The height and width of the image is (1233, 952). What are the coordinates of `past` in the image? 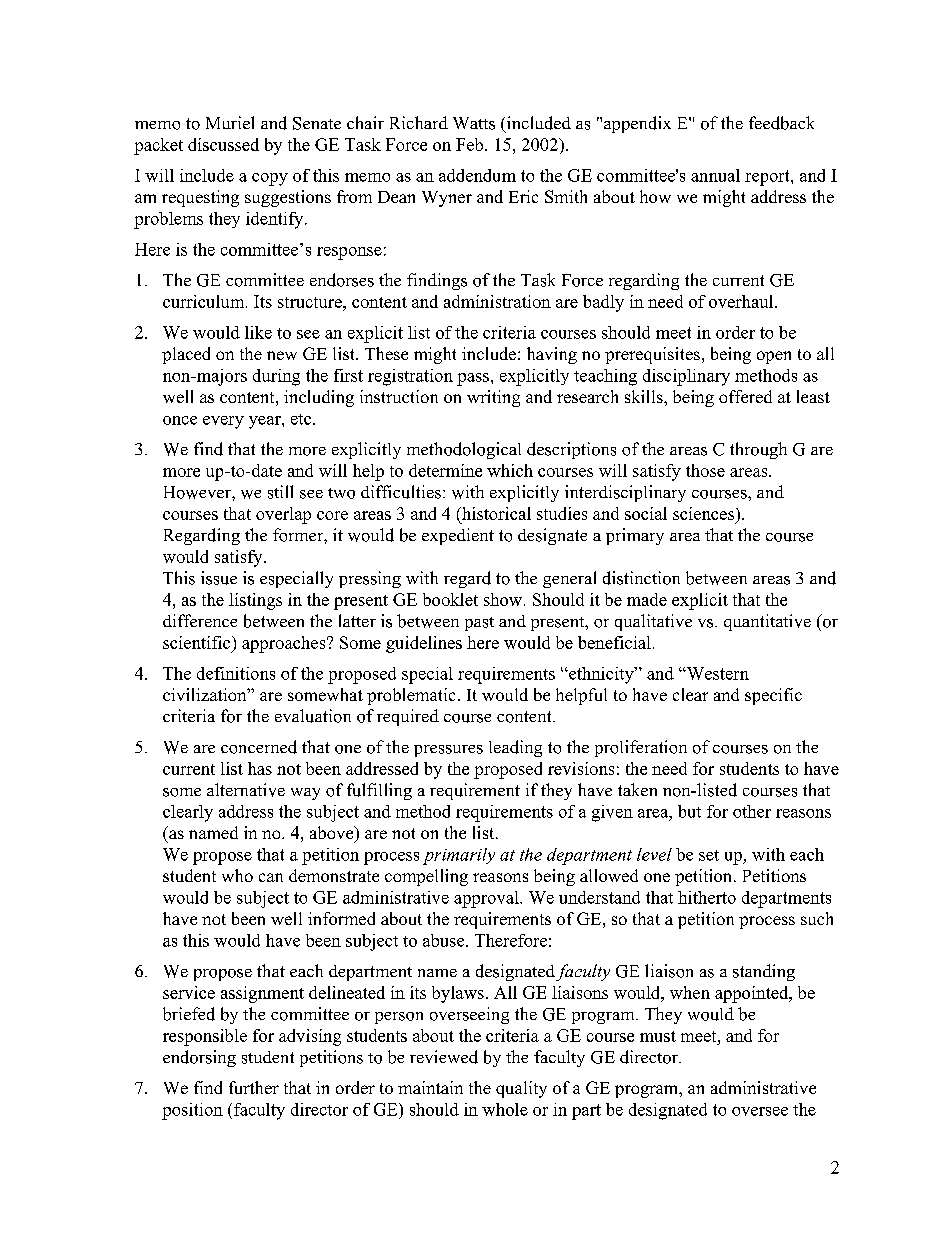 It's located at (479, 624).
